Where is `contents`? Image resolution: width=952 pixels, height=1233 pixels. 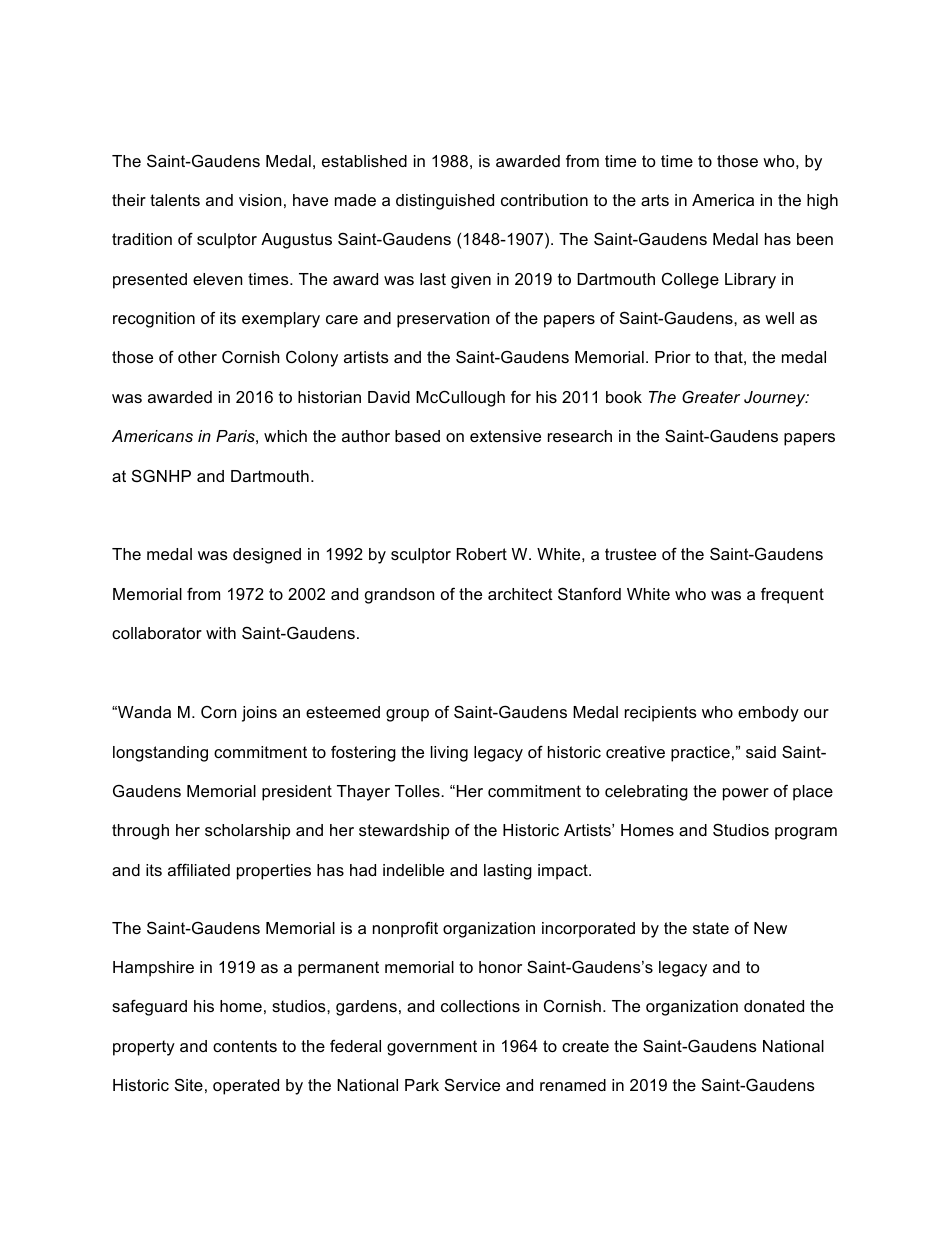
contents is located at coordinates (245, 1046).
